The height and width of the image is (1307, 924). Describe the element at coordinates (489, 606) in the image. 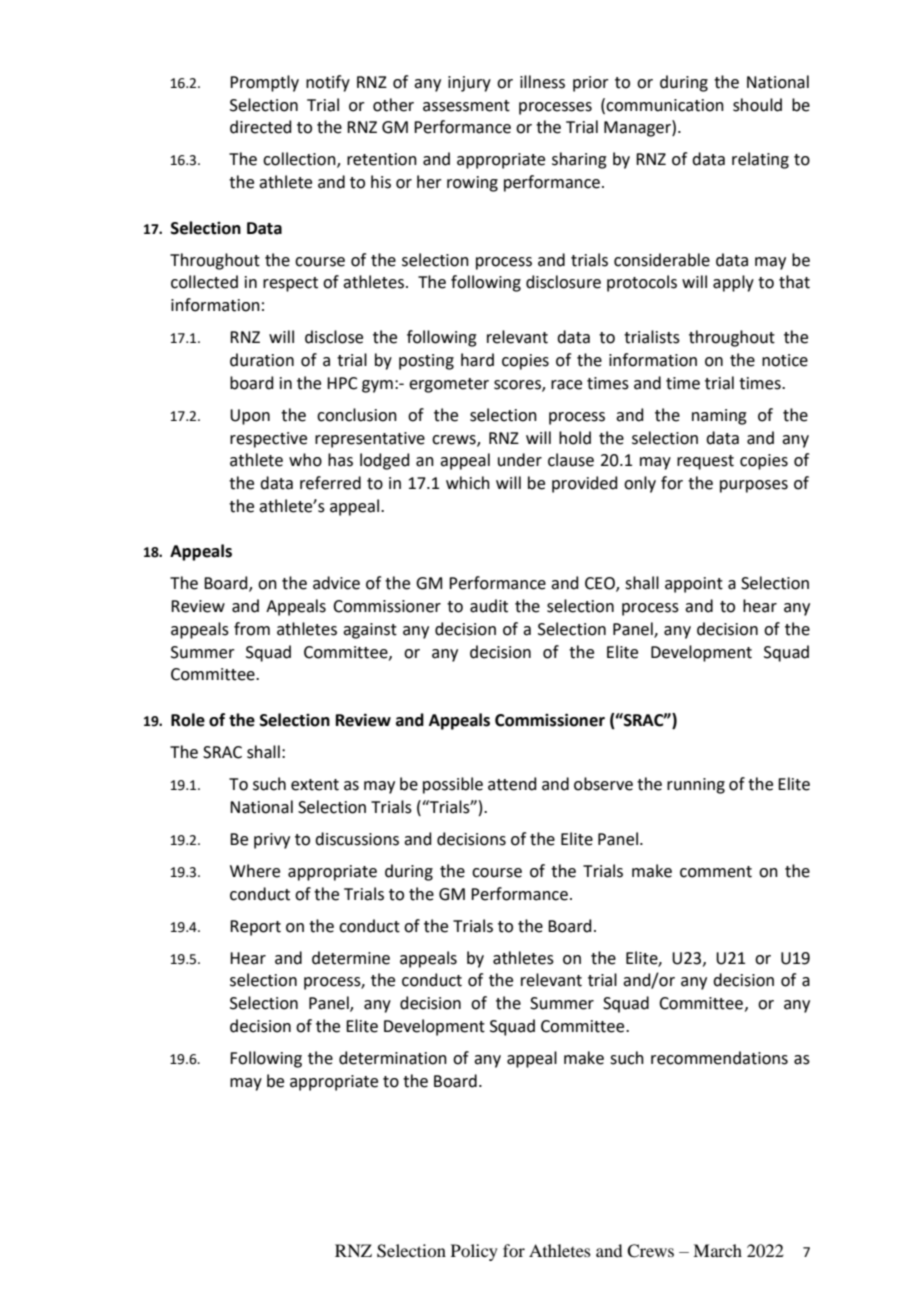

I see `audit` at that location.
